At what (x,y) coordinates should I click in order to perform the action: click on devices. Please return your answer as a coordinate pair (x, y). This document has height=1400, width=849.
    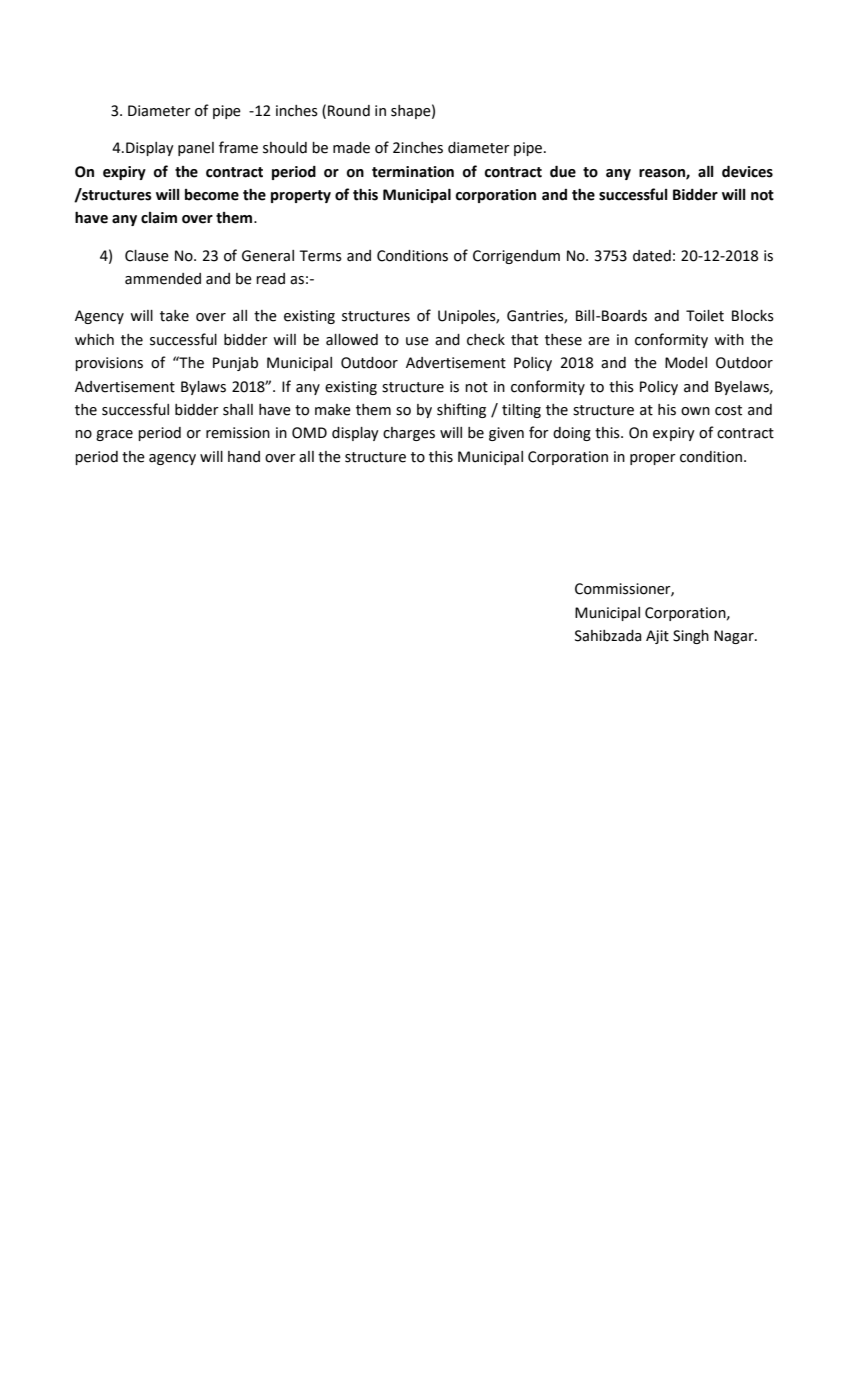
    Looking at the image, I should click on (747, 171).
